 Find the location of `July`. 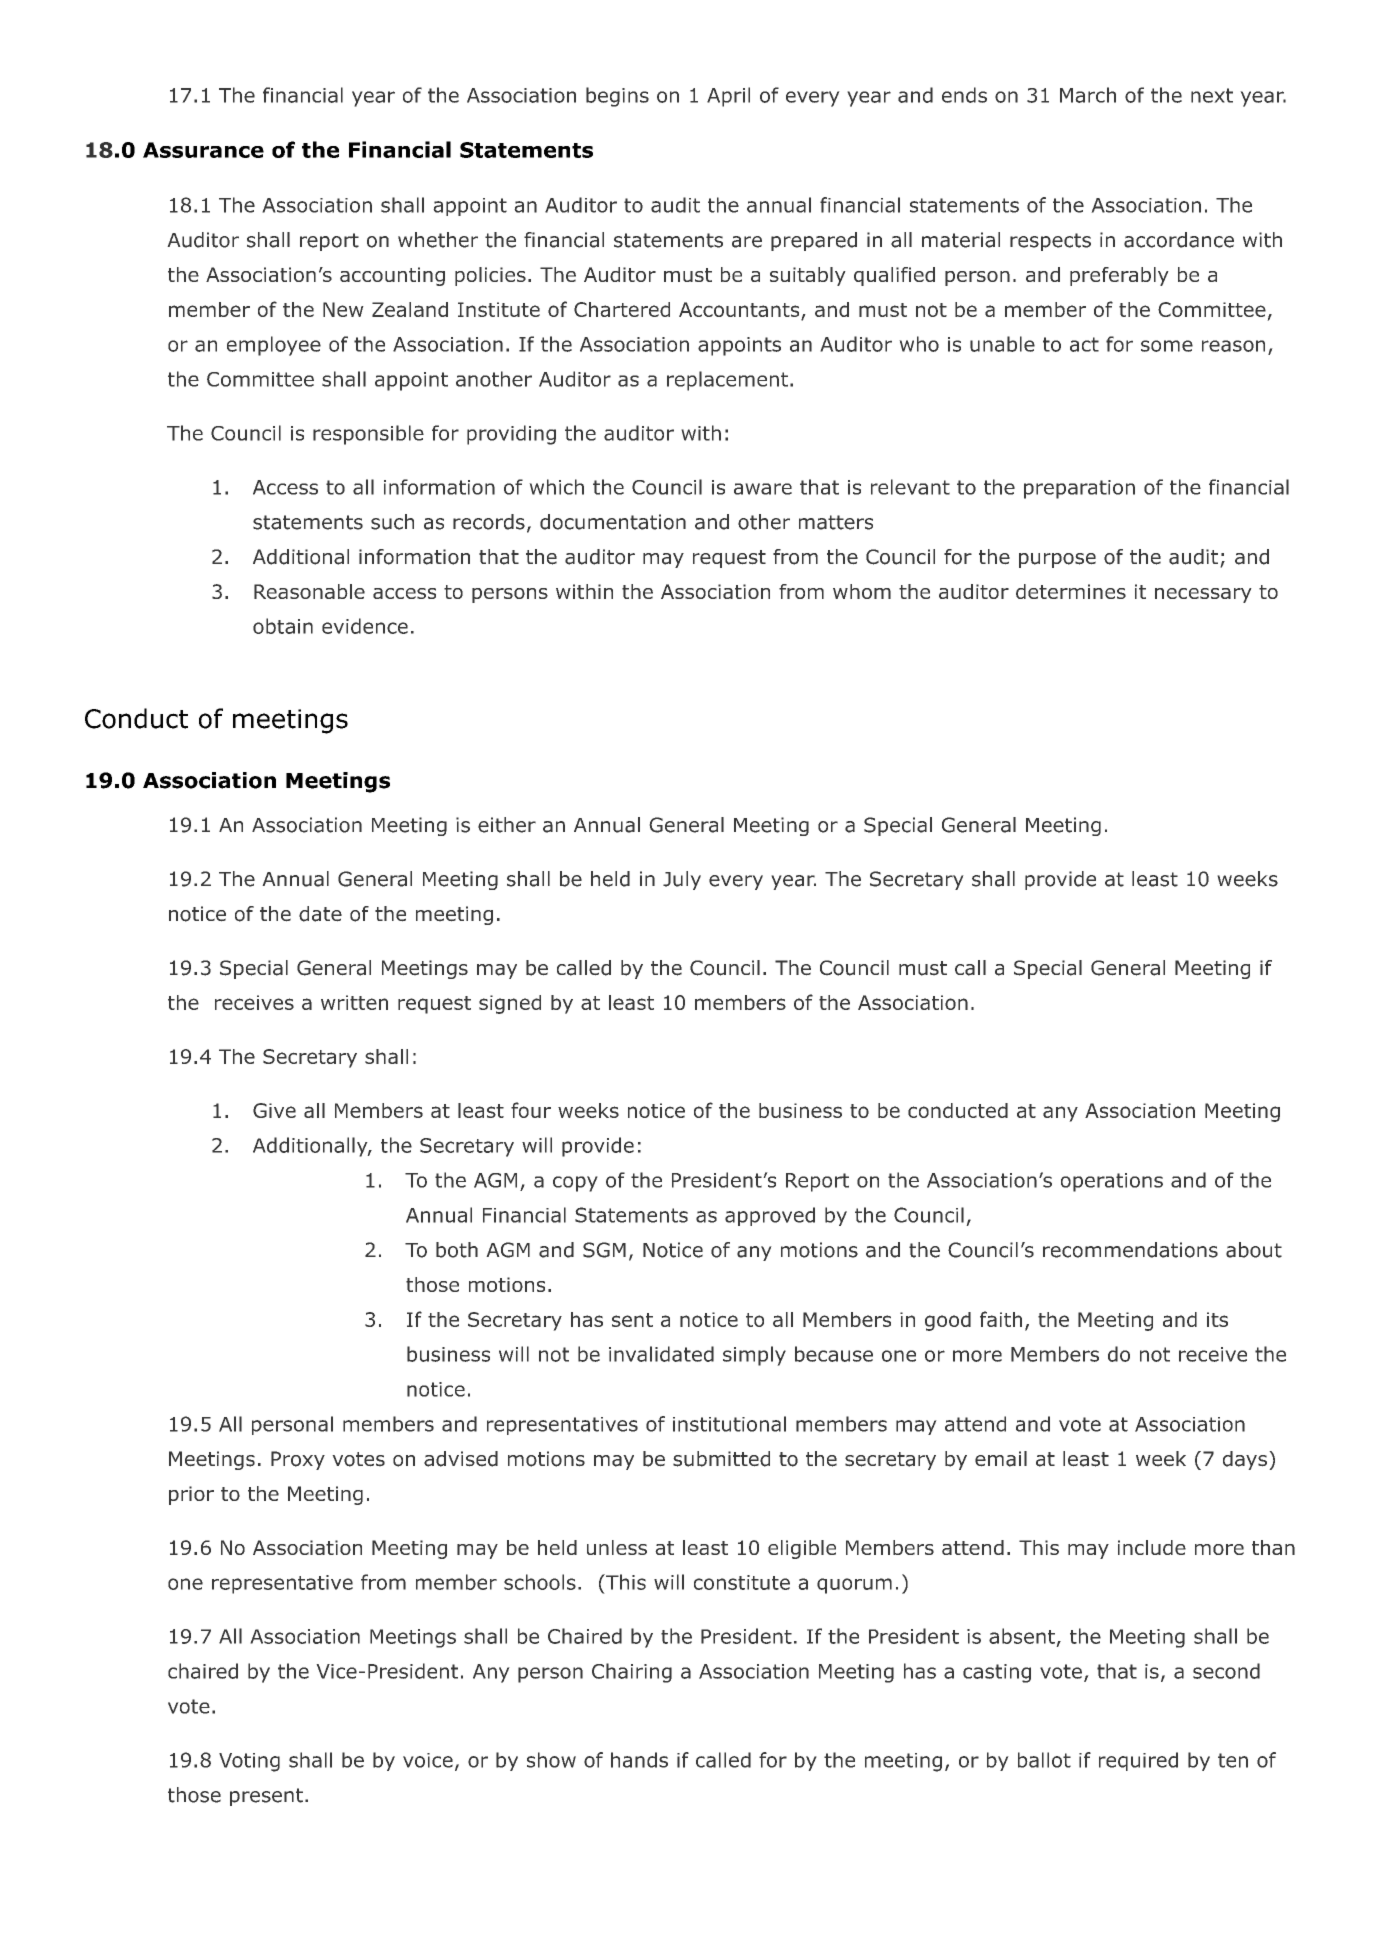

July is located at coordinates (682, 880).
